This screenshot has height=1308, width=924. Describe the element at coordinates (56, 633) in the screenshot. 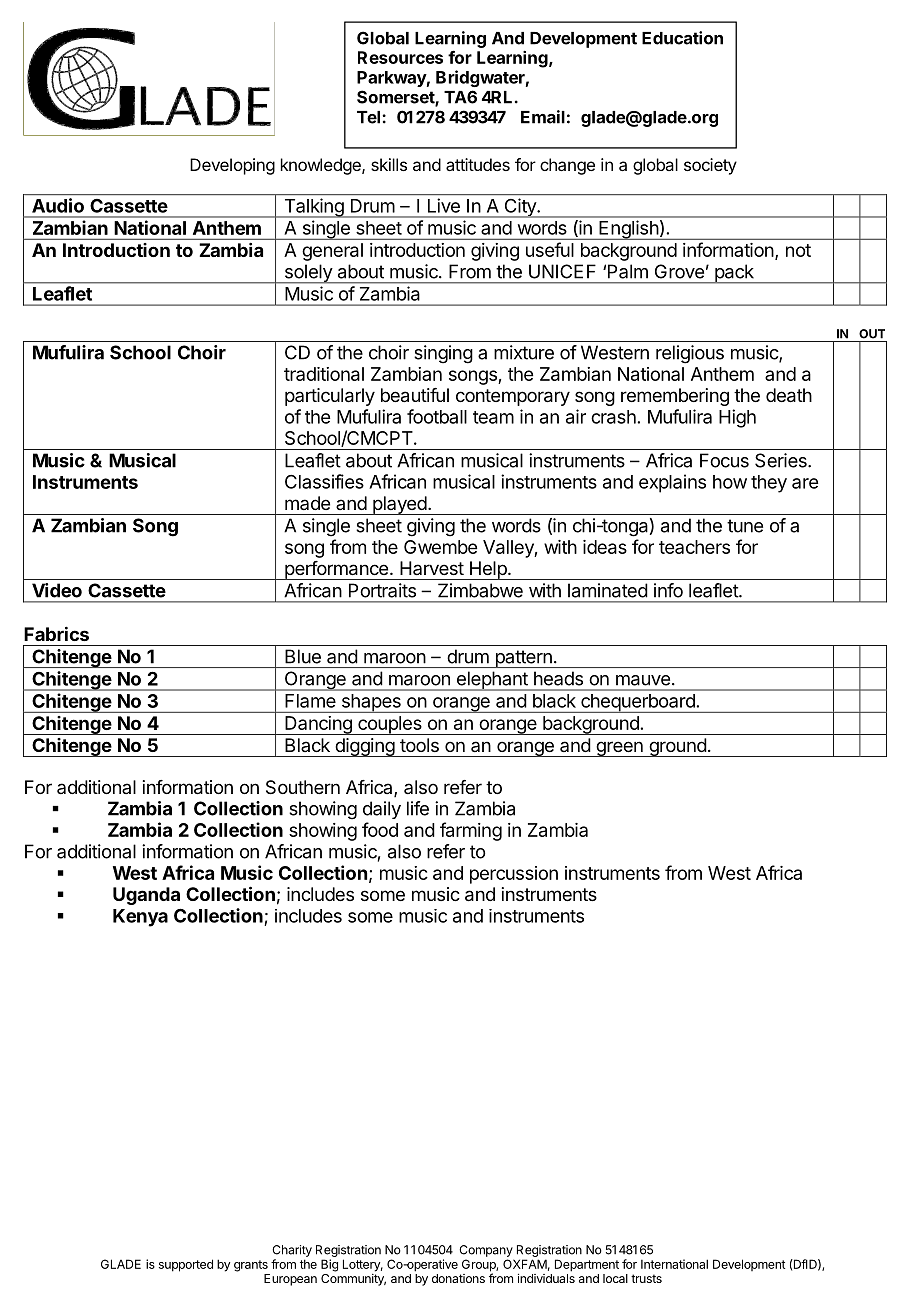

I see `Fabrics` at that location.
